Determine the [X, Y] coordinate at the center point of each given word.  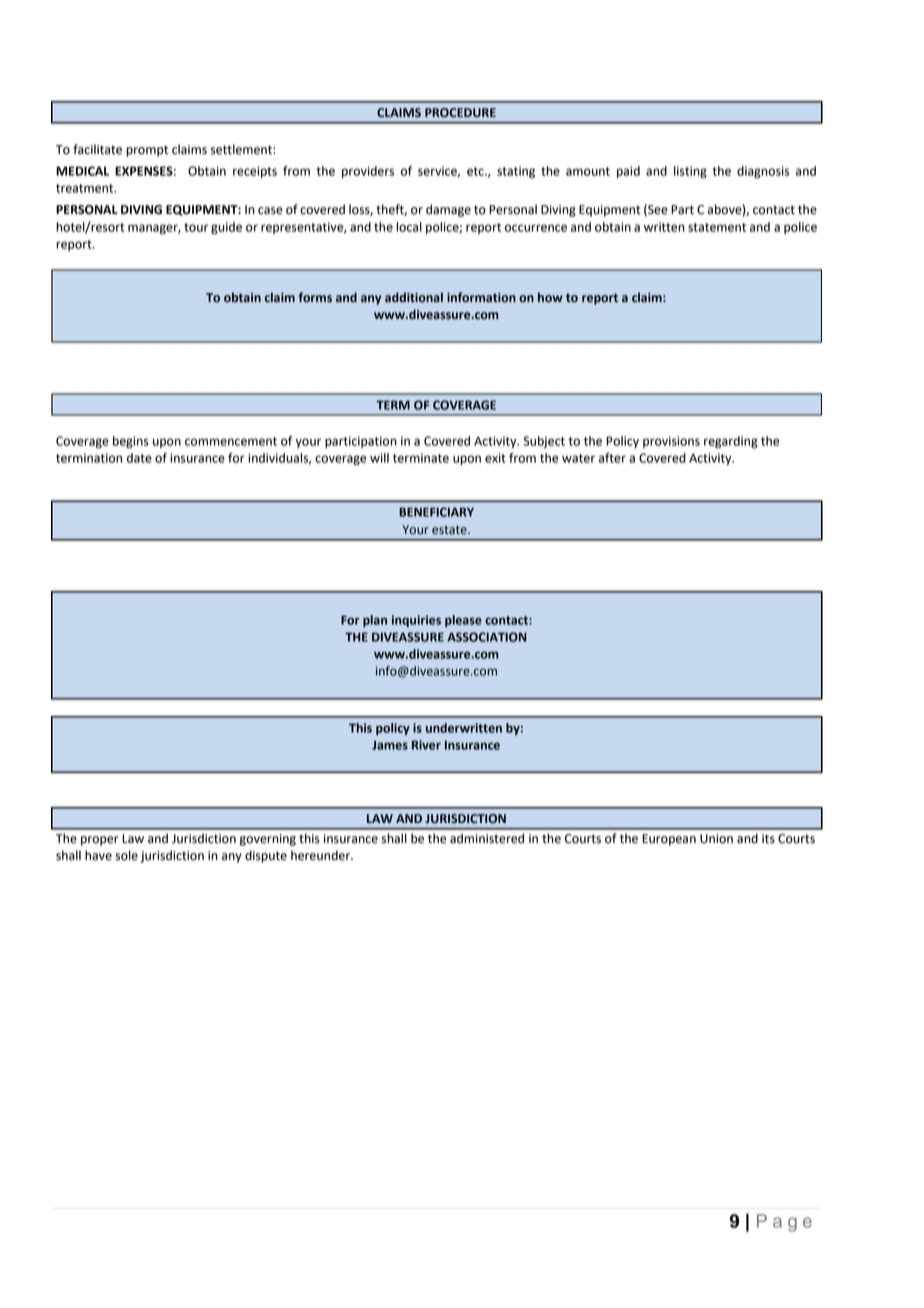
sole [126, 855]
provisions [671, 442]
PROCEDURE [460, 113]
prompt [147, 151]
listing [690, 172]
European [669, 840]
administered [487, 838]
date [139, 458]
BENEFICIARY [436, 512]
